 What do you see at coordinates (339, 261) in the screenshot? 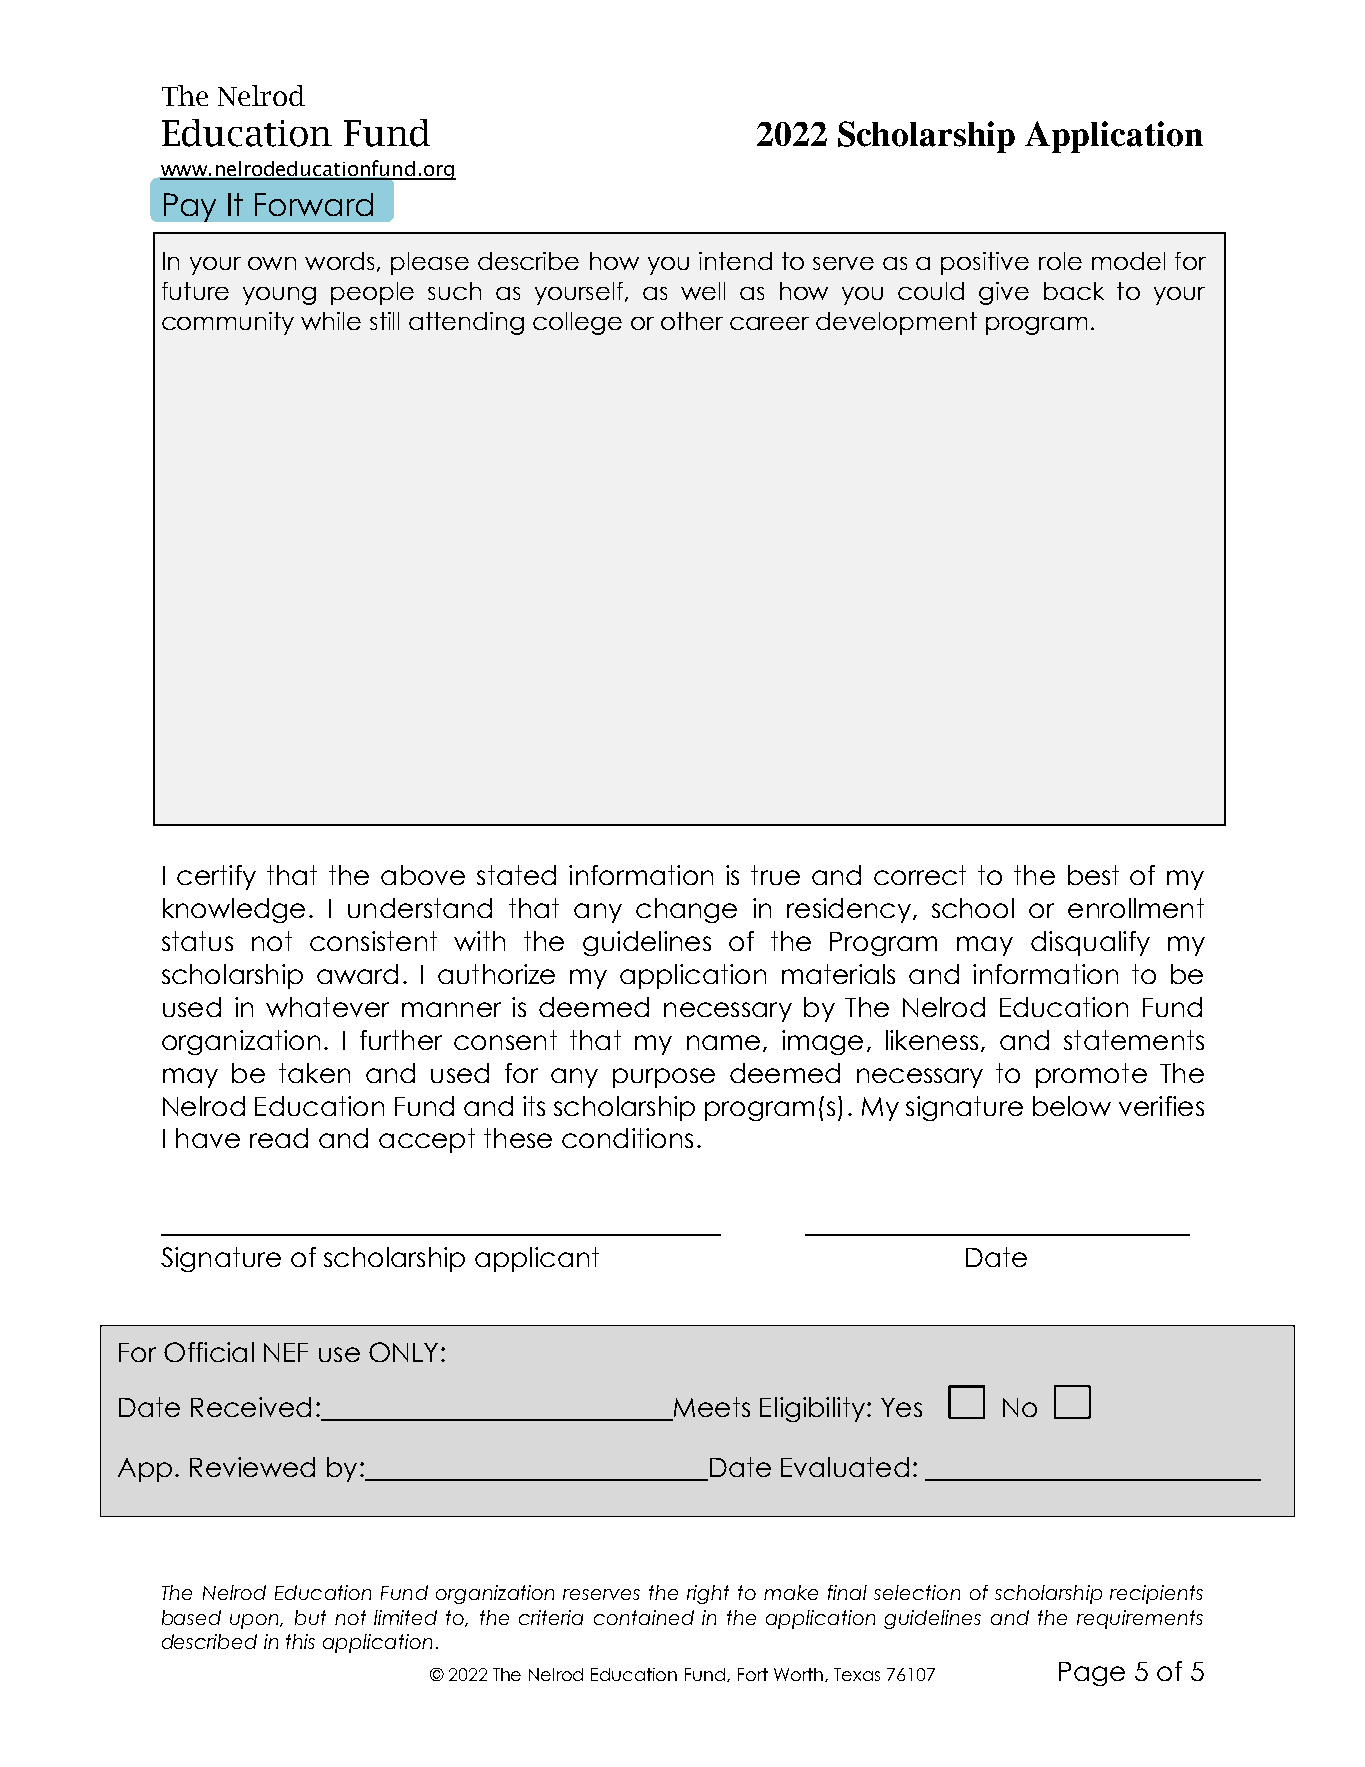
I see `words` at bounding box center [339, 261].
